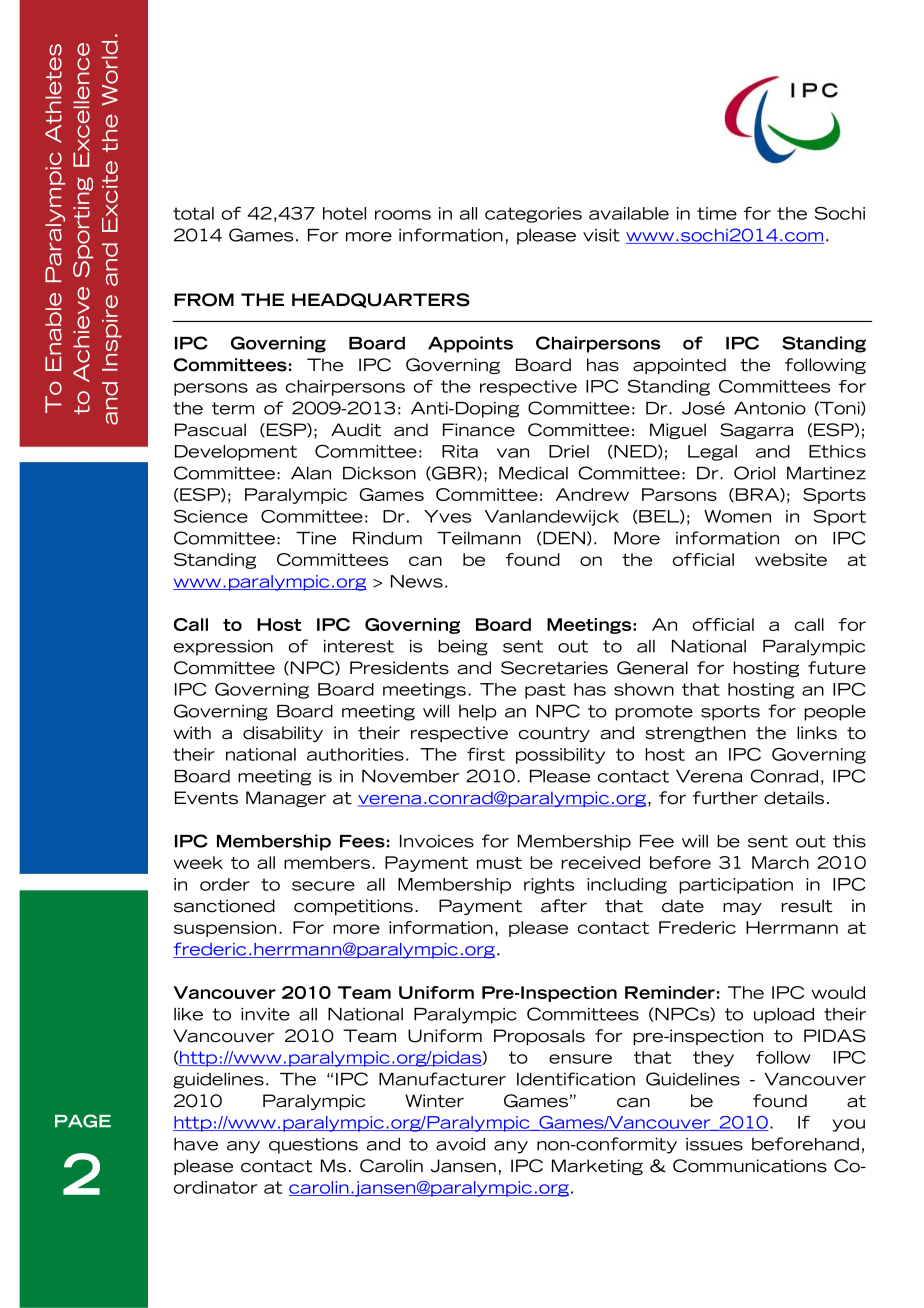 Image resolution: width=924 pixels, height=1308 pixels. I want to click on may, so click(742, 909).
